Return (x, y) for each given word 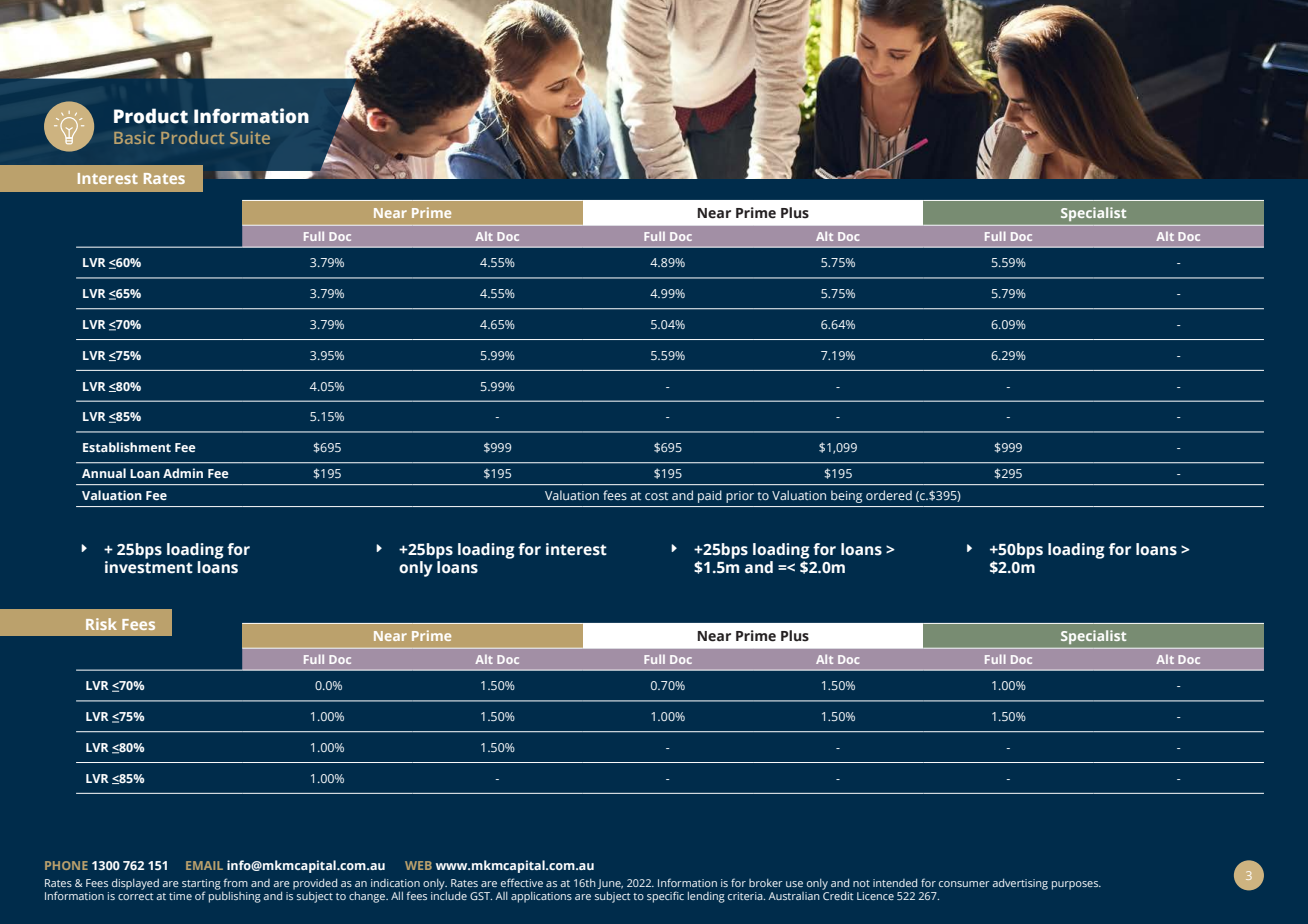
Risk (101, 624)
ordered (889, 495)
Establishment (127, 447)
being (846, 496)
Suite (250, 137)
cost (656, 496)
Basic (134, 137)
